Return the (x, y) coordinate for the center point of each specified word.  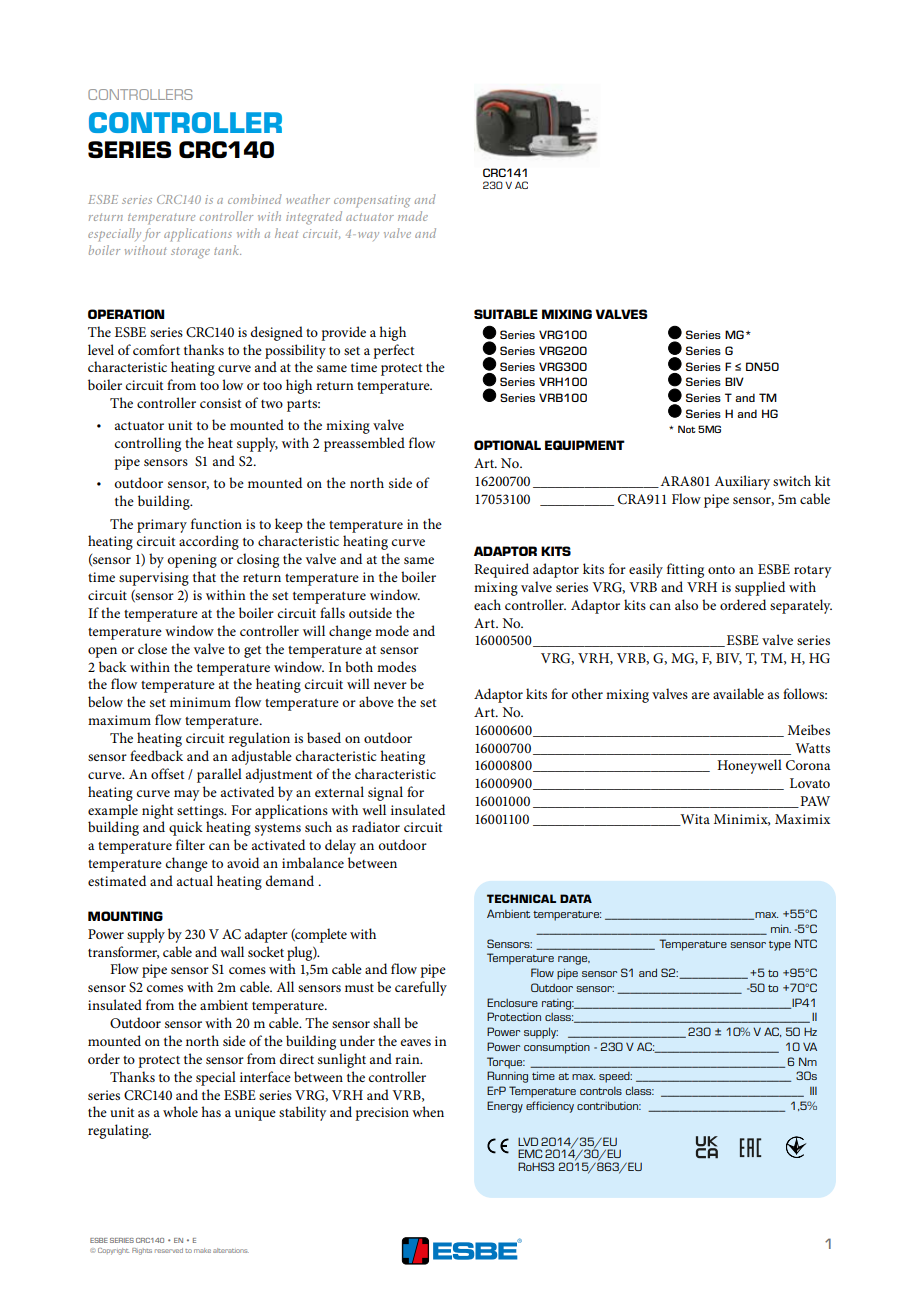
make (202, 1250)
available (738, 693)
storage (190, 253)
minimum (200, 702)
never (390, 685)
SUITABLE (506, 314)
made (413, 216)
